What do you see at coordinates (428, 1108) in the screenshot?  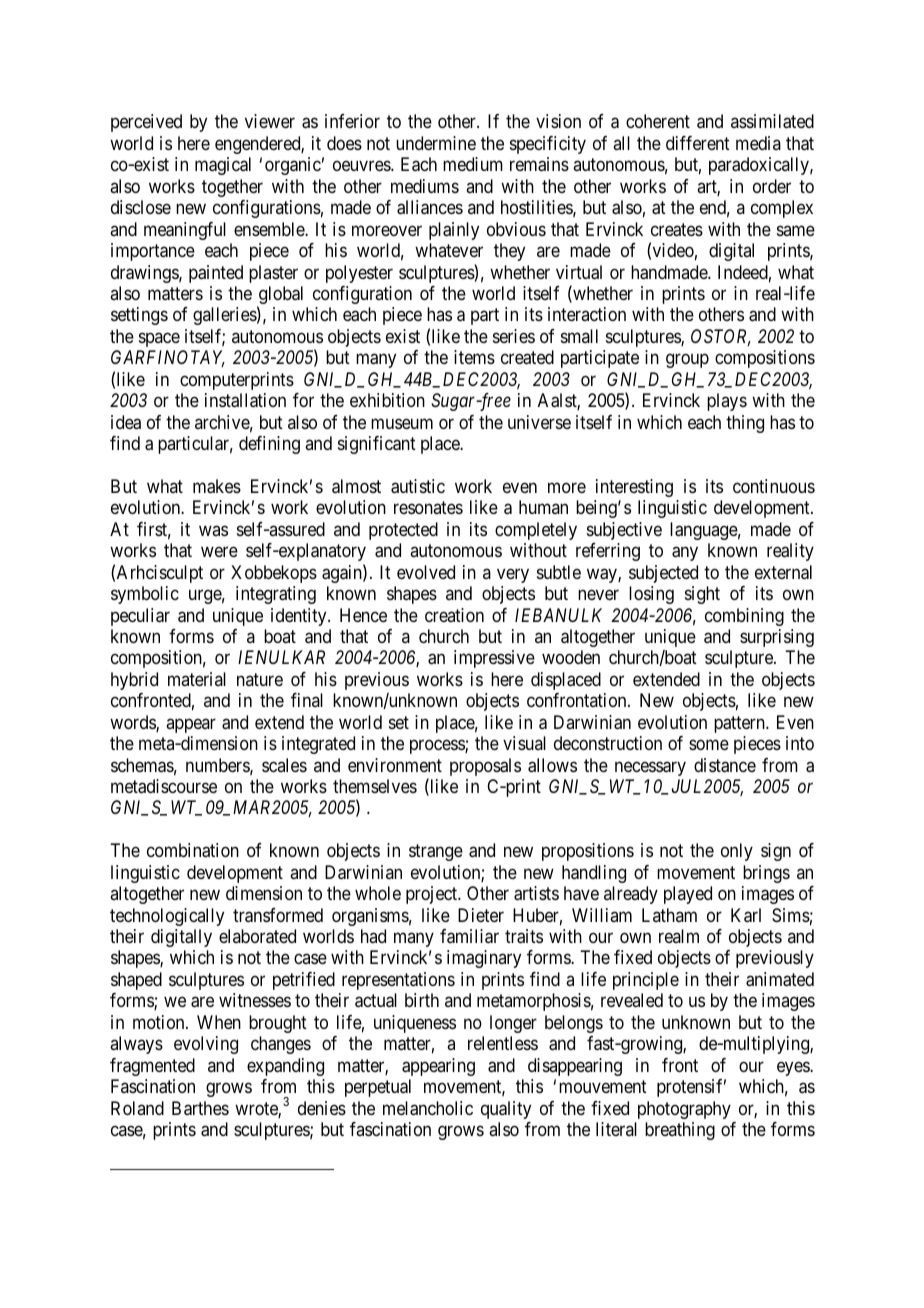 I see `melancholic` at bounding box center [428, 1108].
